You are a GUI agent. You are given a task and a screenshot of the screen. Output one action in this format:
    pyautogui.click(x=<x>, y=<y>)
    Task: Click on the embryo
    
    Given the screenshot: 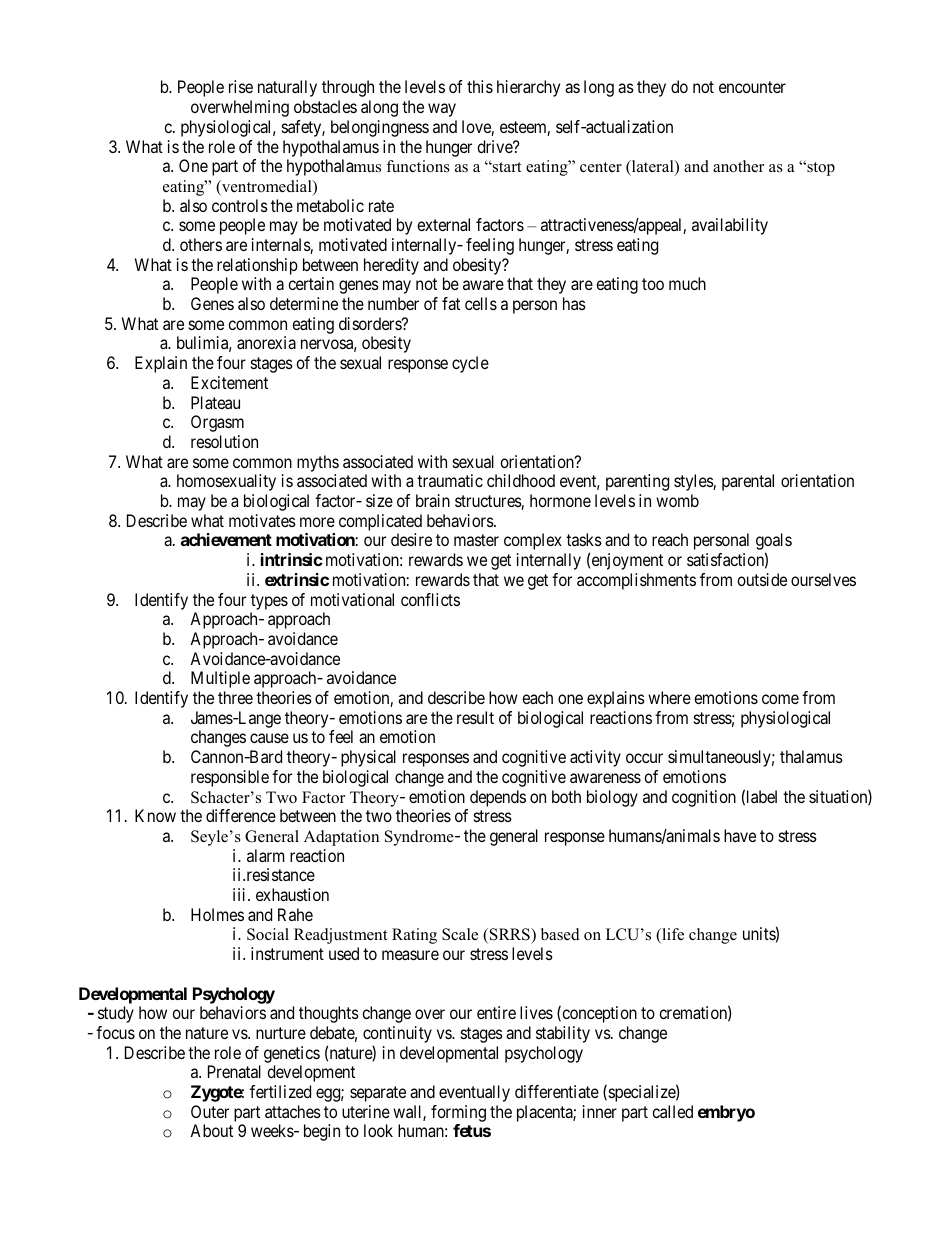 What is the action you would take?
    pyautogui.click(x=726, y=1113)
